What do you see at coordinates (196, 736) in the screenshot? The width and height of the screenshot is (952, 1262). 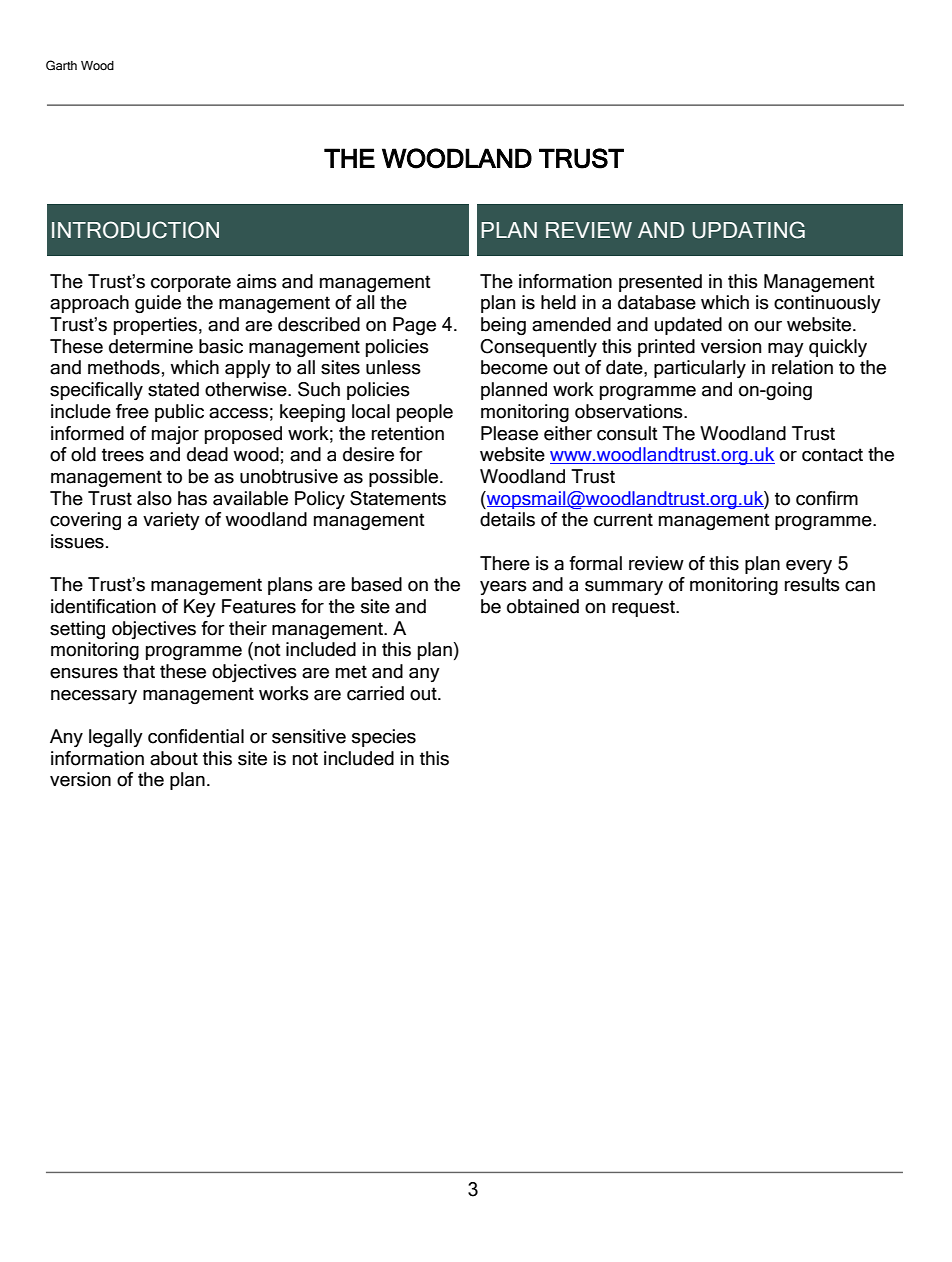 I see `confidential` at bounding box center [196, 736].
